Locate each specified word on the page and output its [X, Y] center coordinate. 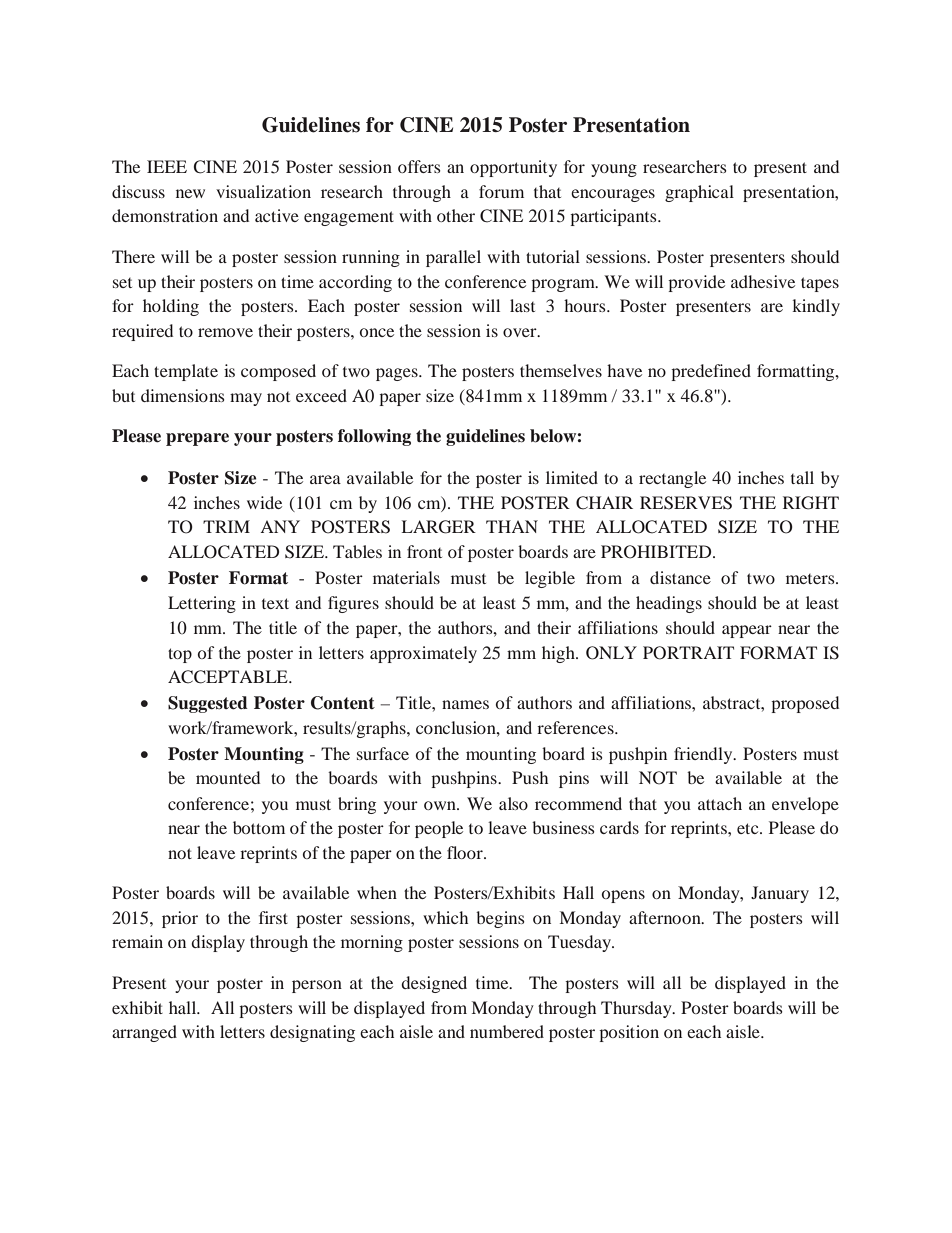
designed [434, 984]
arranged [144, 1033]
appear [747, 631]
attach [720, 803]
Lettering [202, 604]
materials [406, 577]
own [441, 805]
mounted [228, 777]
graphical [699, 193]
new [190, 193]
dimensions [183, 395]
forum [501, 191]
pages [398, 374]
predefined [711, 372]
